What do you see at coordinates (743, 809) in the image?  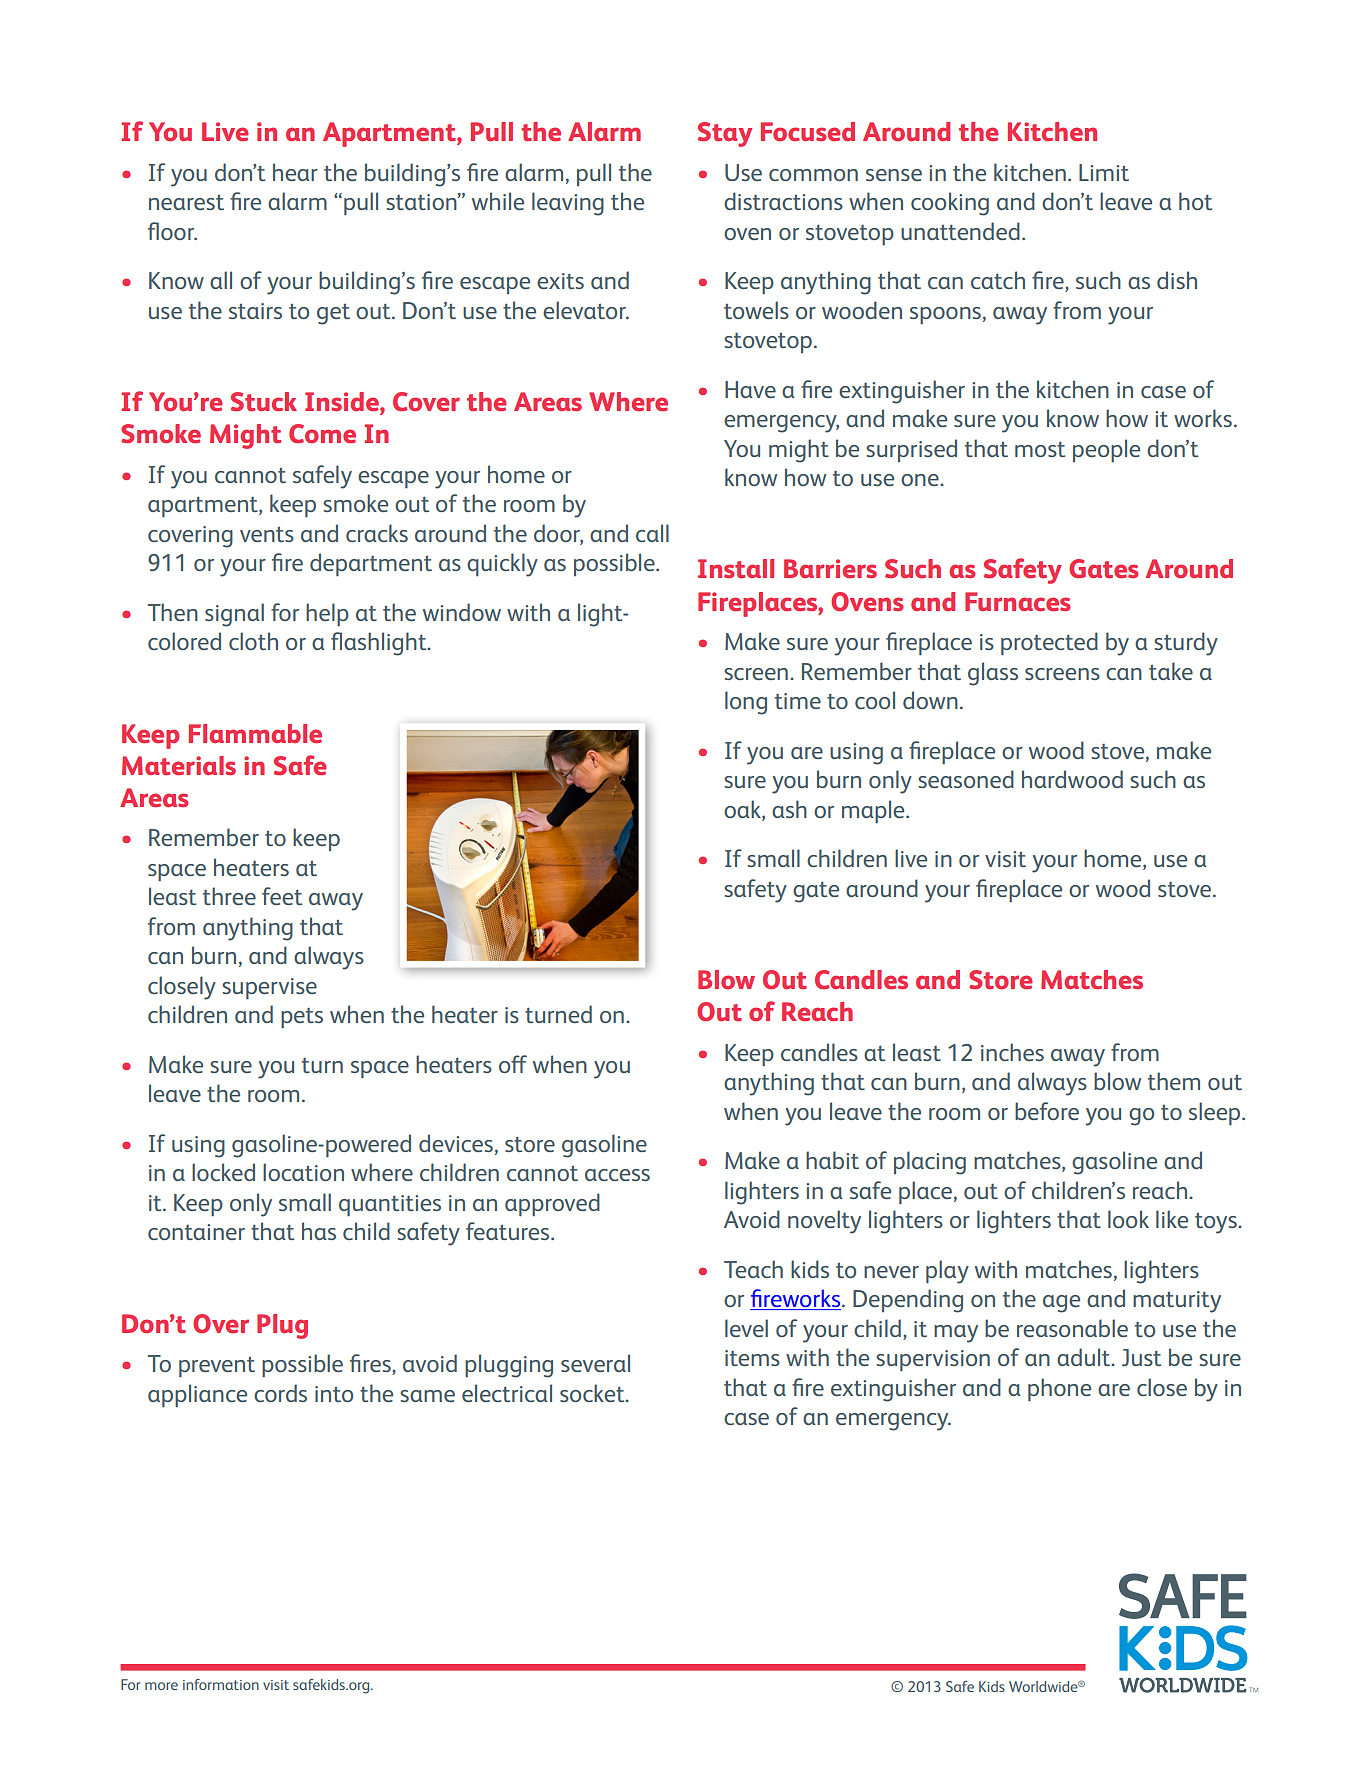 I see `oak` at bounding box center [743, 809].
